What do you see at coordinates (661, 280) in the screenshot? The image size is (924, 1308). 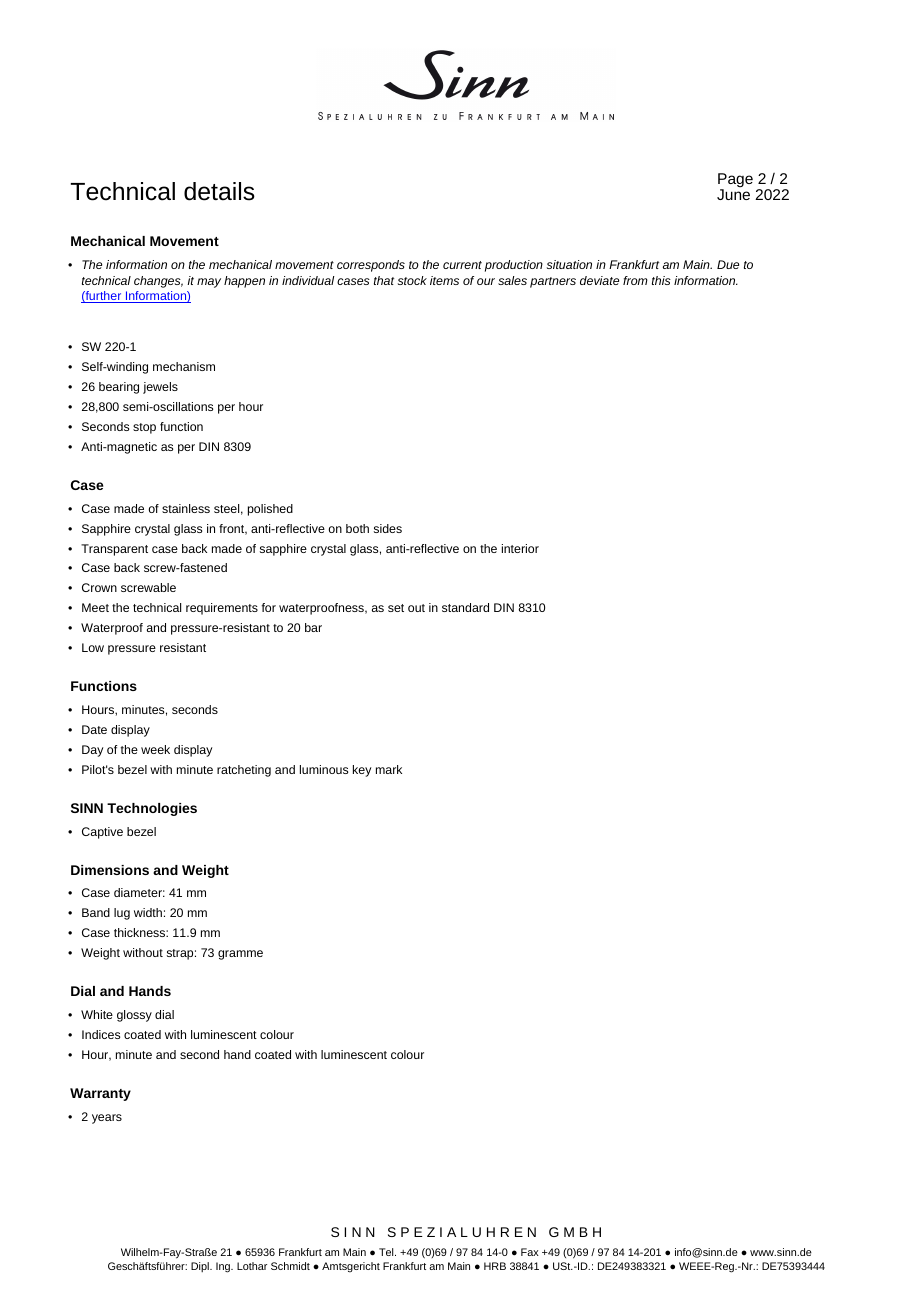 I see `this` at bounding box center [661, 280].
